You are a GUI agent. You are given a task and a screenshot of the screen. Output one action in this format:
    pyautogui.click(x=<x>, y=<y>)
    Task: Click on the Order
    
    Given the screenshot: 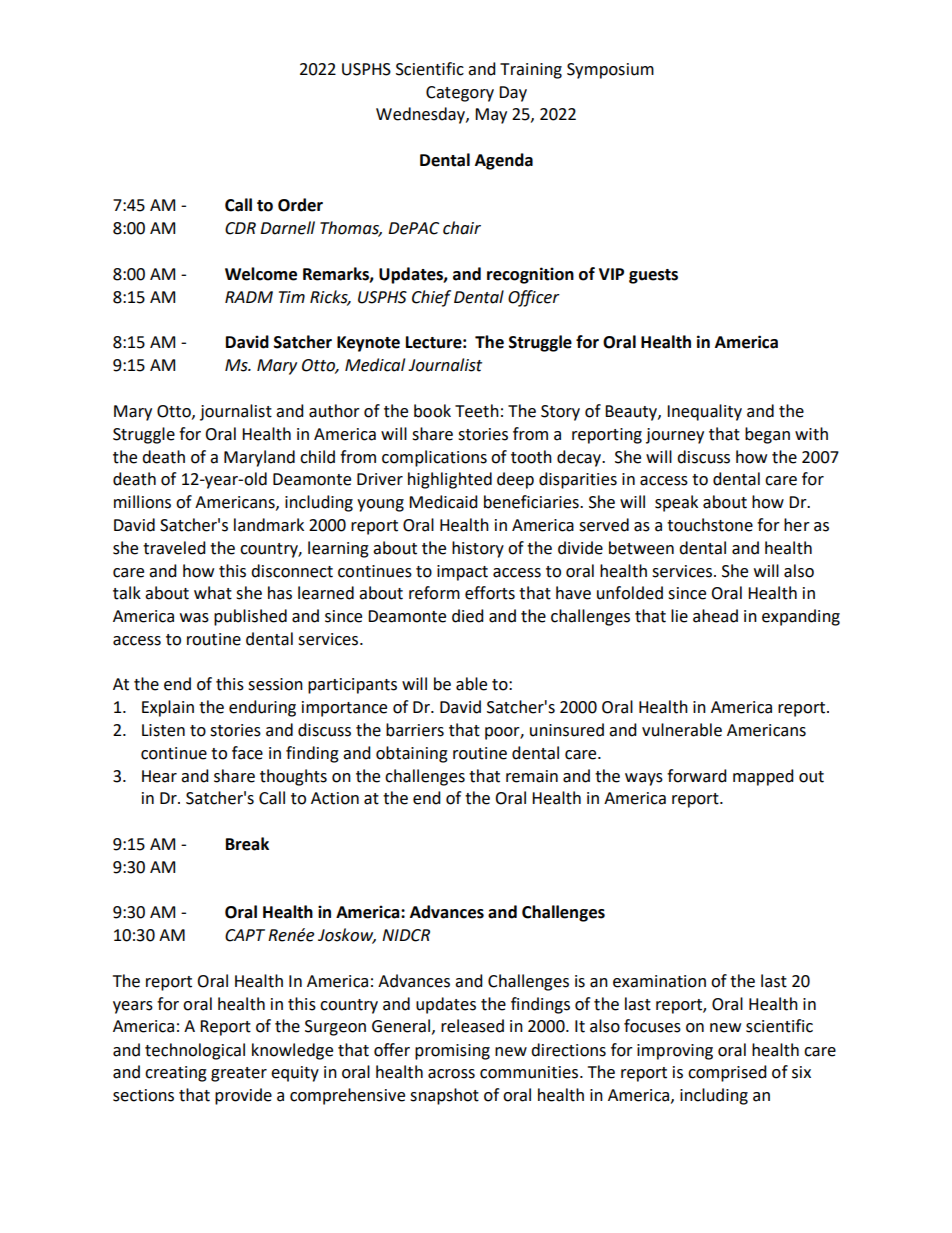 What is the action you would take?
    pyautogui.click(x=300, y=205)
